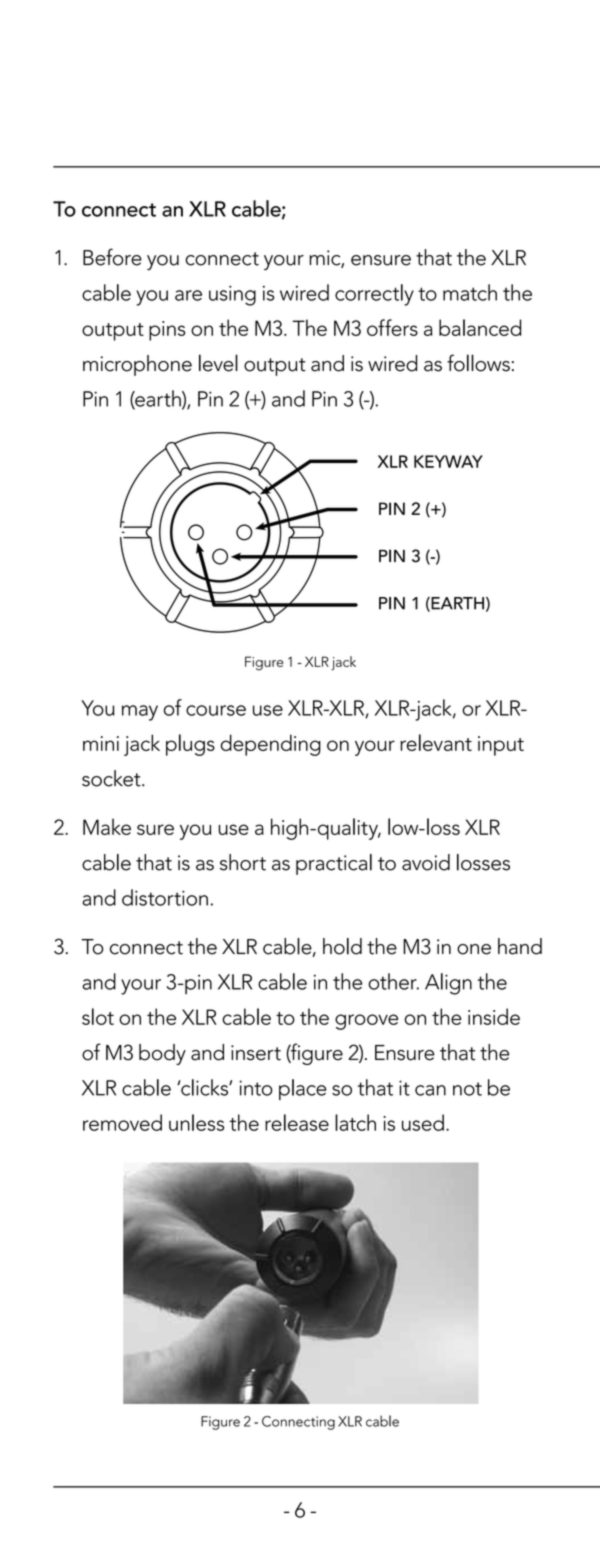  I want to click on may, so click(140, 713).
